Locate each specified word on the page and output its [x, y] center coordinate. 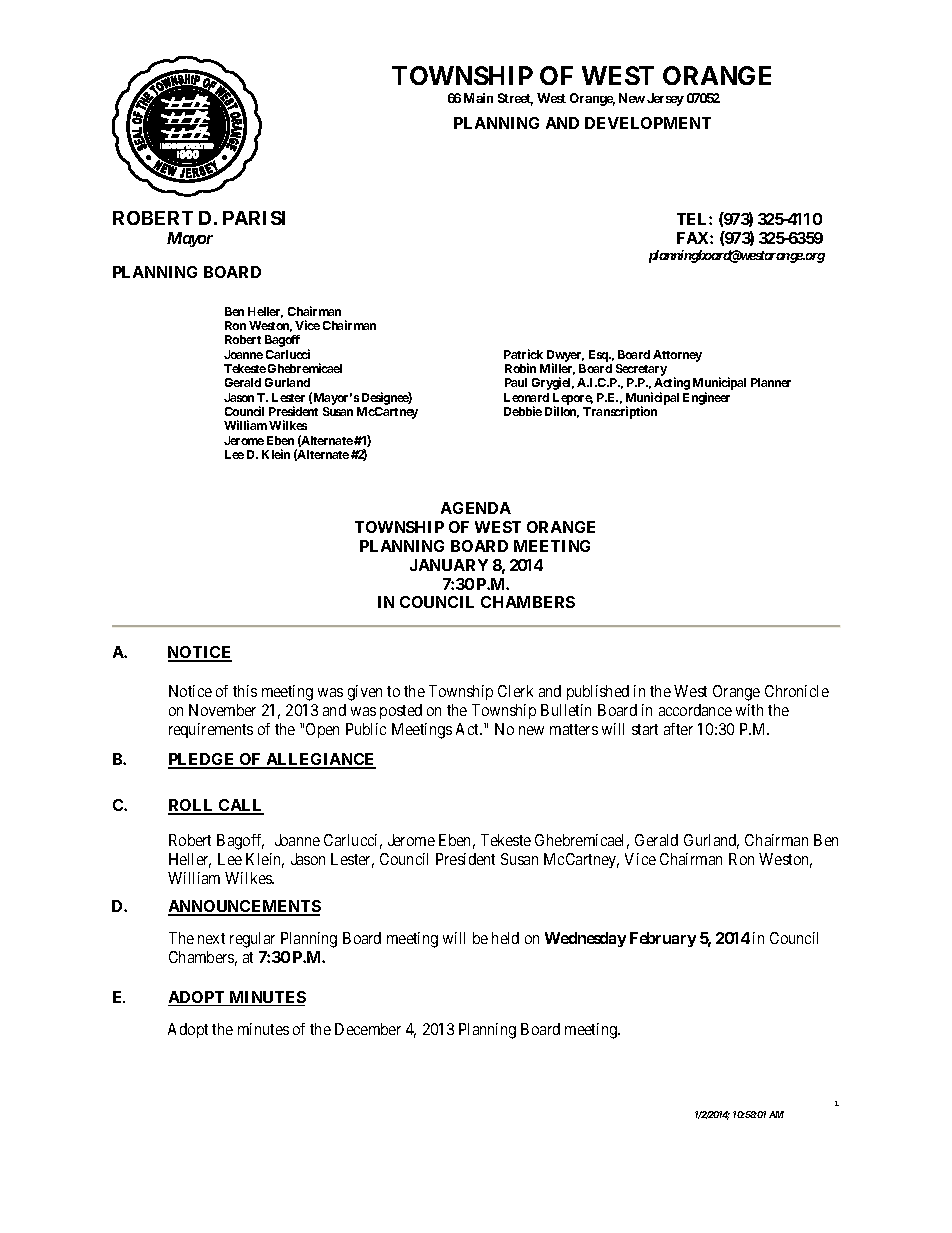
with [749, 710]
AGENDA [476, 508]
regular [252, 940]
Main [478, 98]
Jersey [665, 99]
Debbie [523, 411]
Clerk [515, 691]
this [245, 691]
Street [515, 99]
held [505, 938]
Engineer [706, 398]
